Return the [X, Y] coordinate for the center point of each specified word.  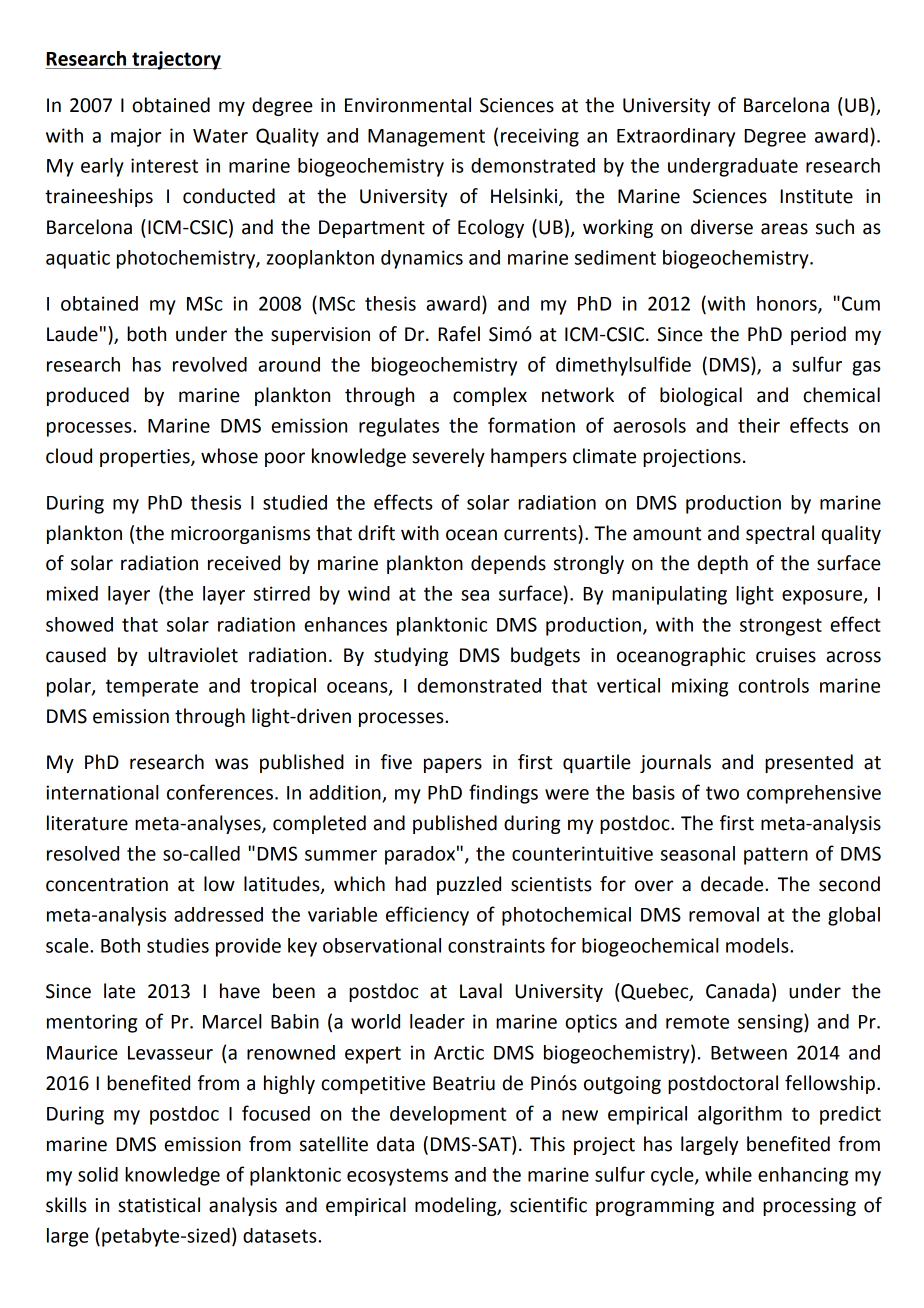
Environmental [408, 105]
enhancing [803, 1176]
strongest [781, 627]
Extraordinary [676, 137]
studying [411, 656]
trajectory [176, 60]
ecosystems [397, 1177]
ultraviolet [193, 655]
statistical [159, 1205]
